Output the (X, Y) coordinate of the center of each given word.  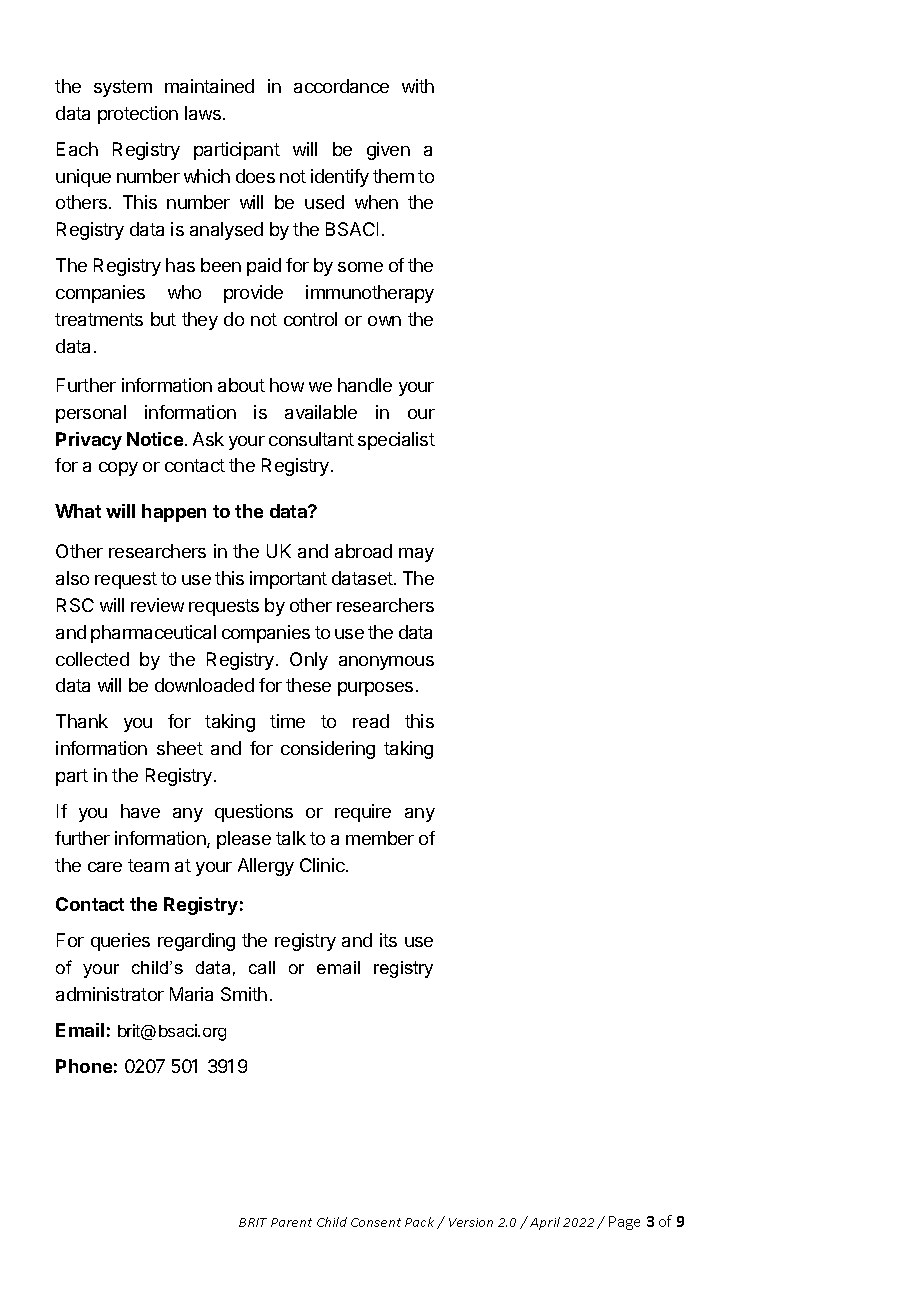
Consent (376, 1222)
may (416, 555)
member (380, 838)
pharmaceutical (153, 634)
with (418, 86)
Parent (291, 1222)
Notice (155, 439)
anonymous (386, 663)
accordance (341, 86)
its (388, 940)
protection (138, 115)
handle (365, 385)
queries (120, 942)
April (545, 1223)
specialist (396, 441)
